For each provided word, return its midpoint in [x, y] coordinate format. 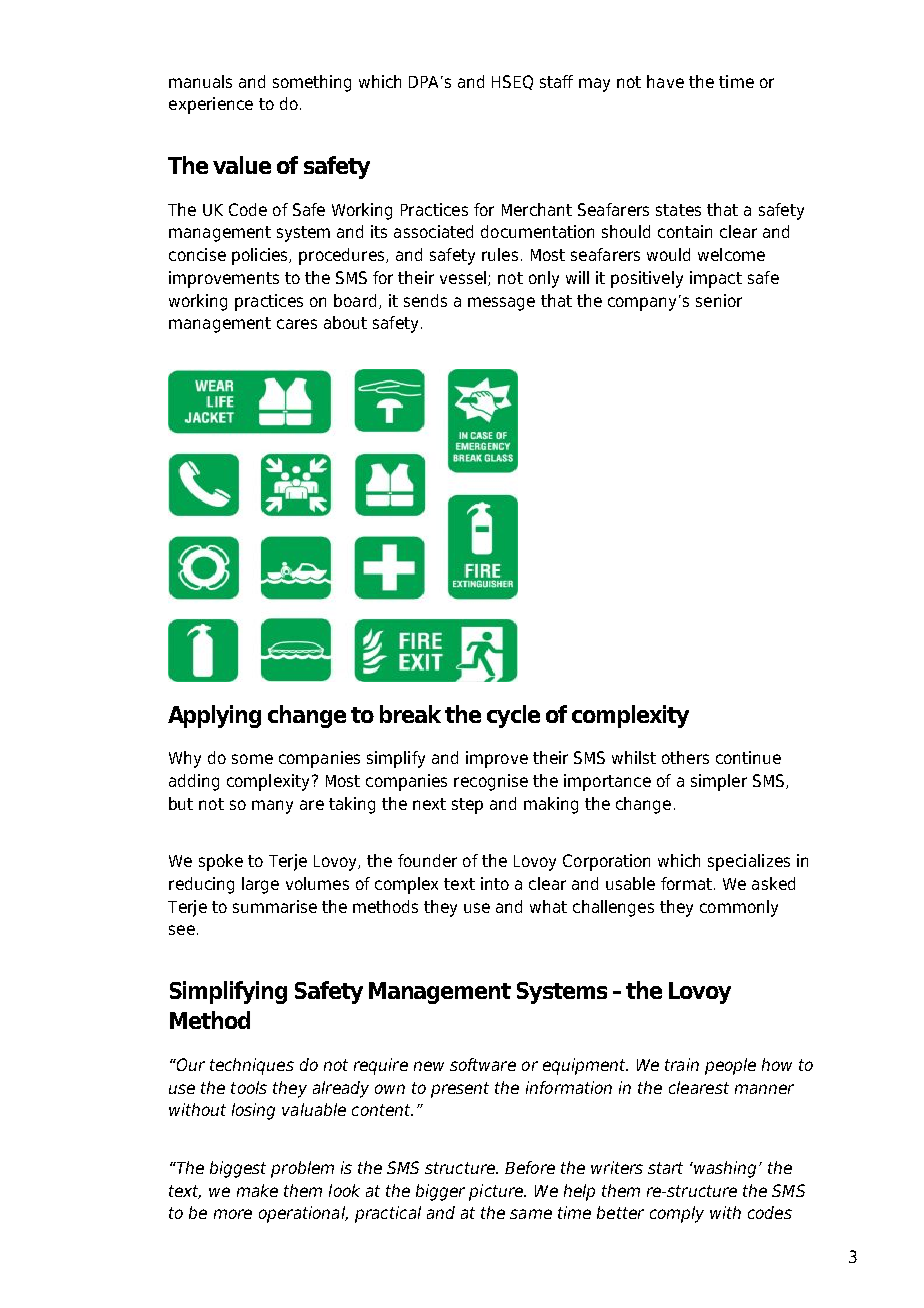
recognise [491, 782]
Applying [214, 716]
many [272, 807]
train [682, 1064]
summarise [275, 906]
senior [719, 300]
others [685, 757]
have [665, 81]
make [257, 1190]
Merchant [537, 209]
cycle [513, 716]
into [495, 883]
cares [297, 324]
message [501, 304]
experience [211, 105]
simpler [719, 782]
